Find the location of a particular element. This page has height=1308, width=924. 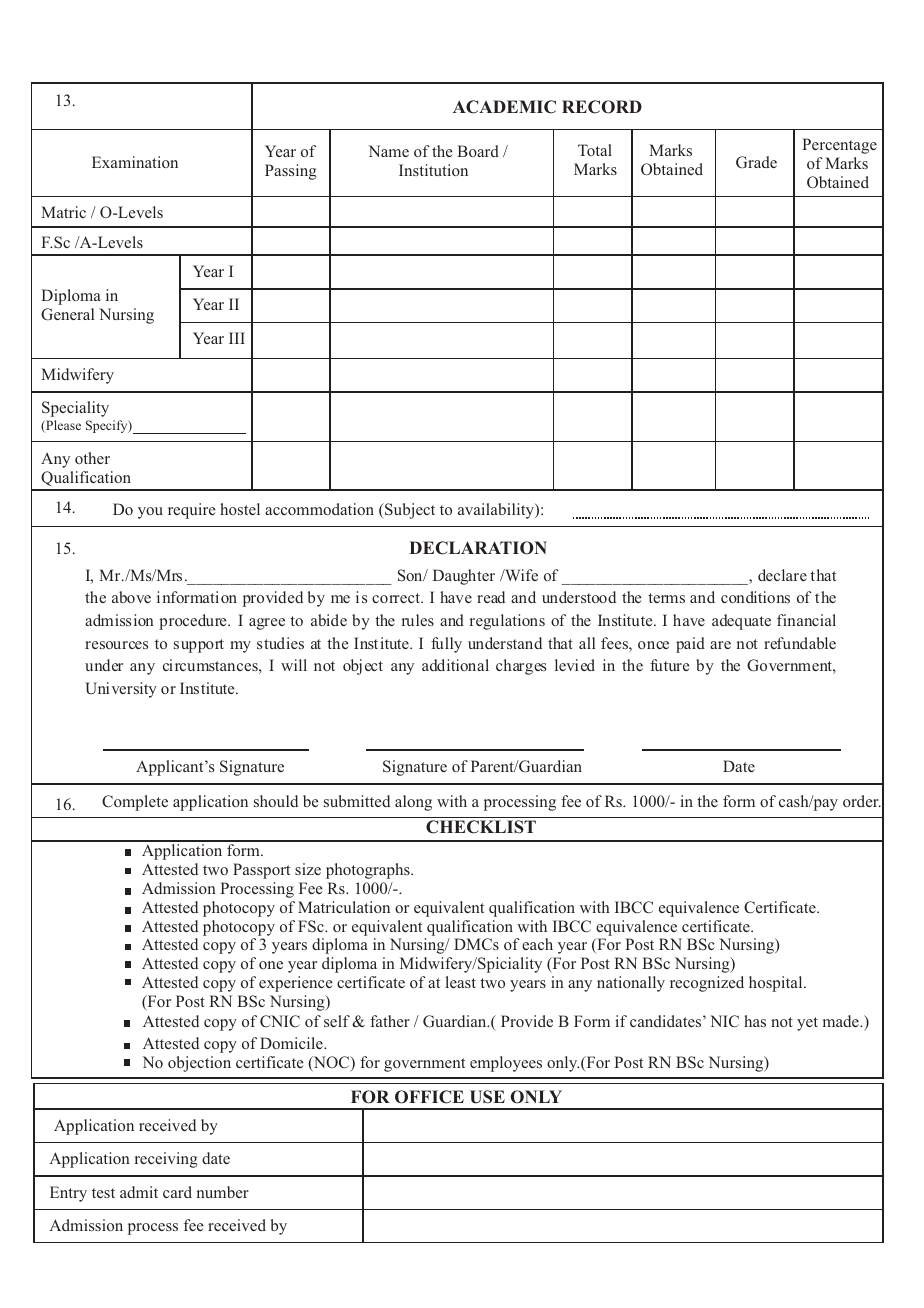

one is located at coordinates (271, 965).
